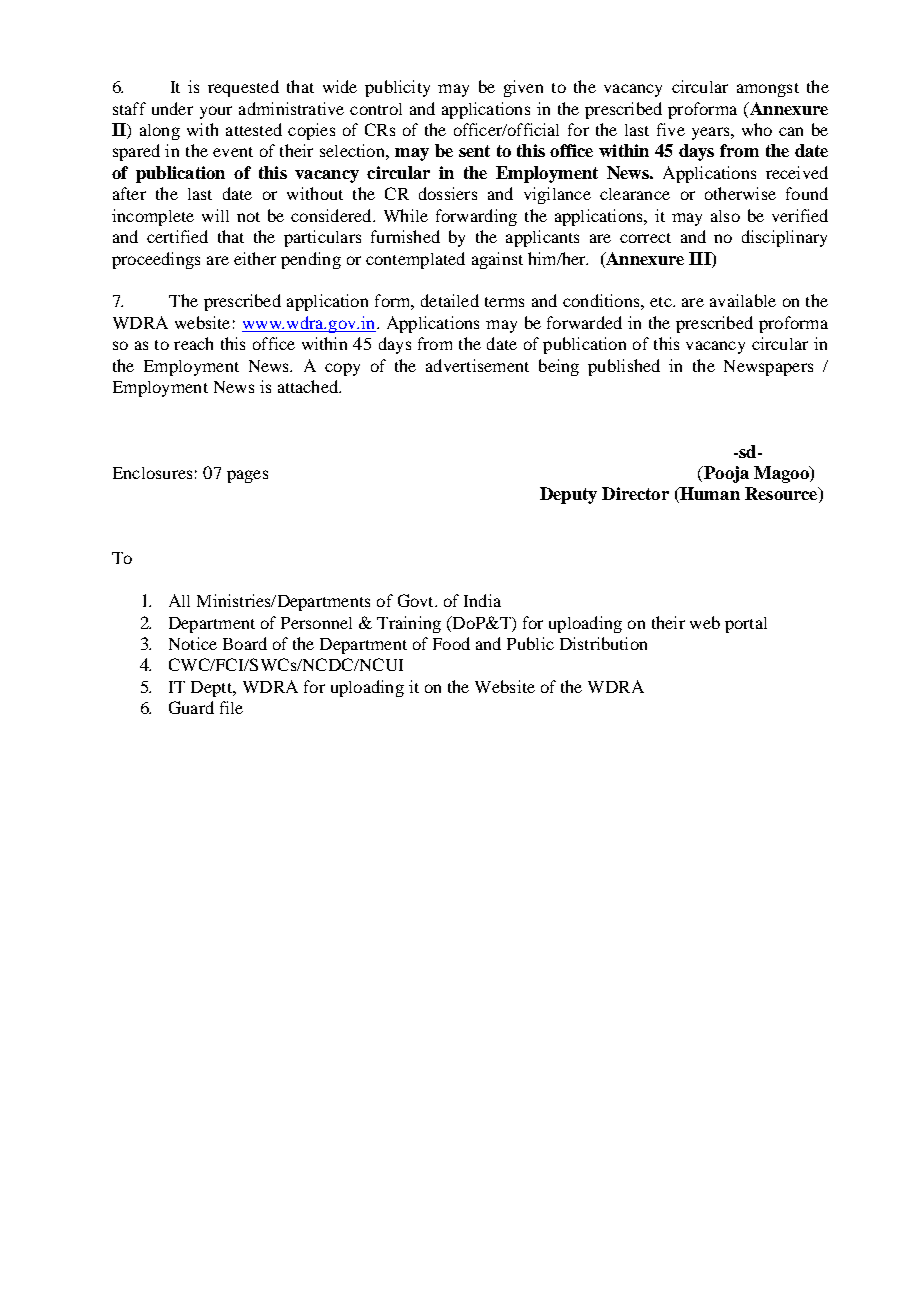 Image resolution: width=924 pixels, height=1307 pixels. Describe the element at coordinates (482, 600) in the document. I see `India` at that location.
